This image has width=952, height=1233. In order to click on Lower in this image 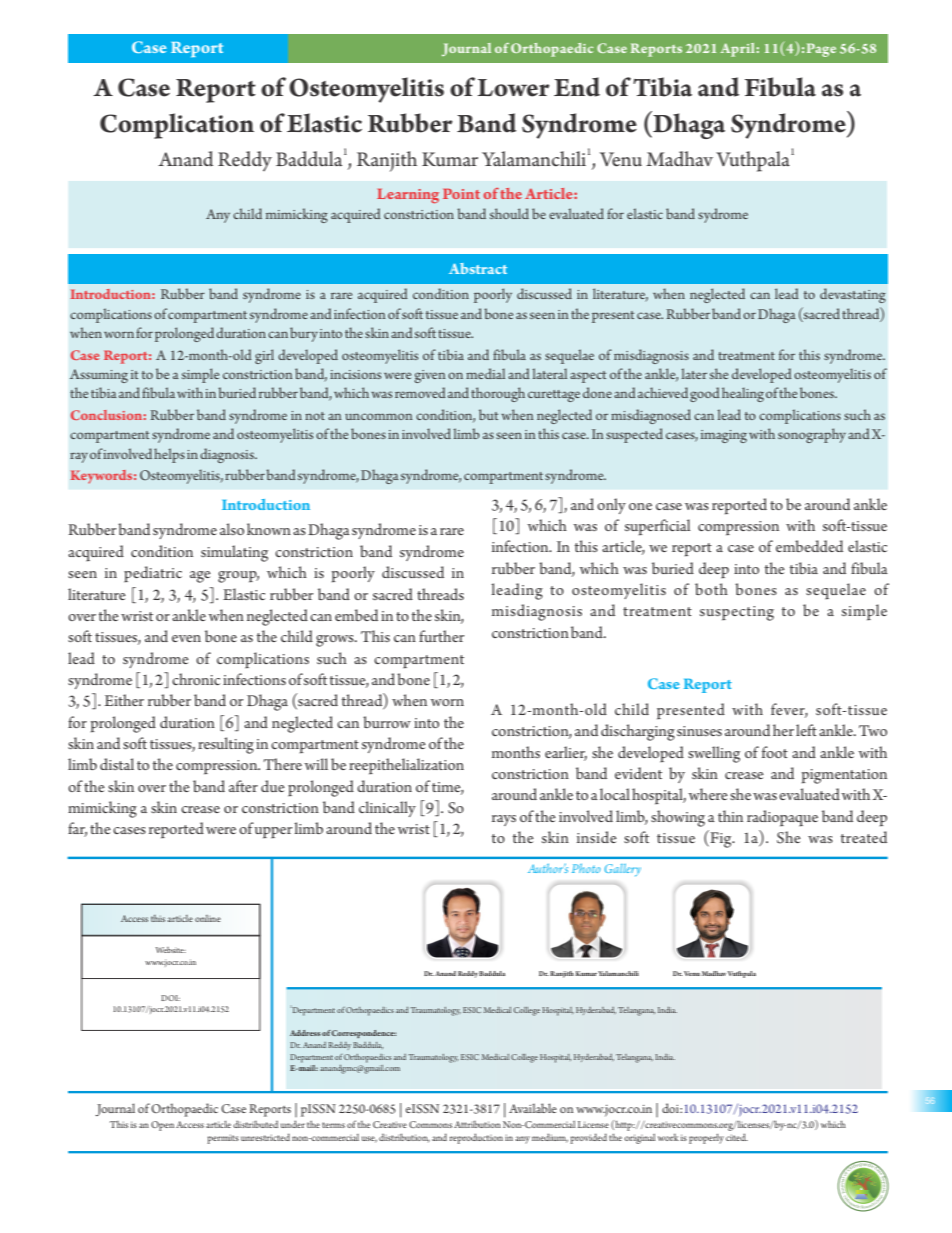, I will do `click(514, 88)`.
